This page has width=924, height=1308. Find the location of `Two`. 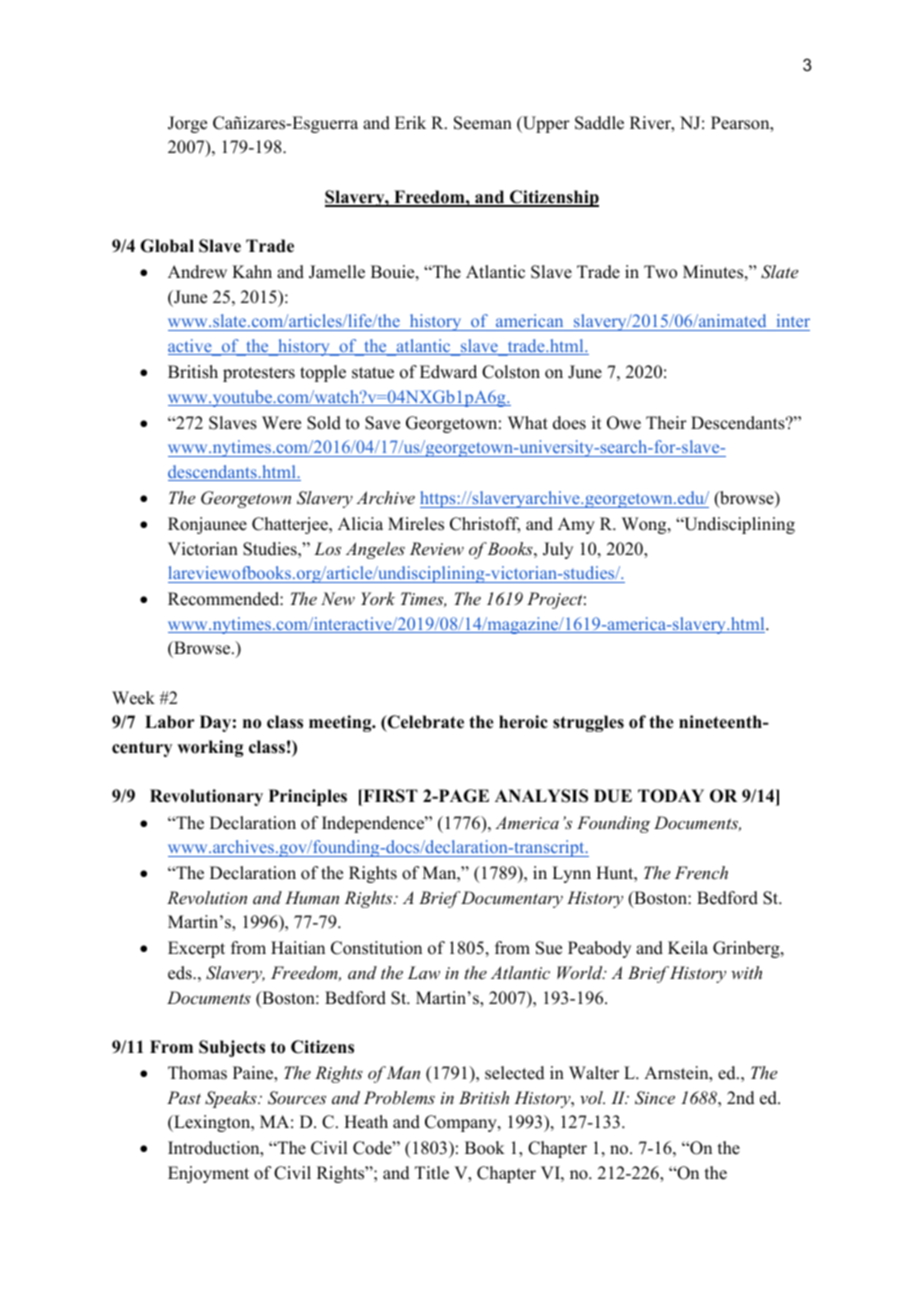

Two is located at coordinates (660, 272).
